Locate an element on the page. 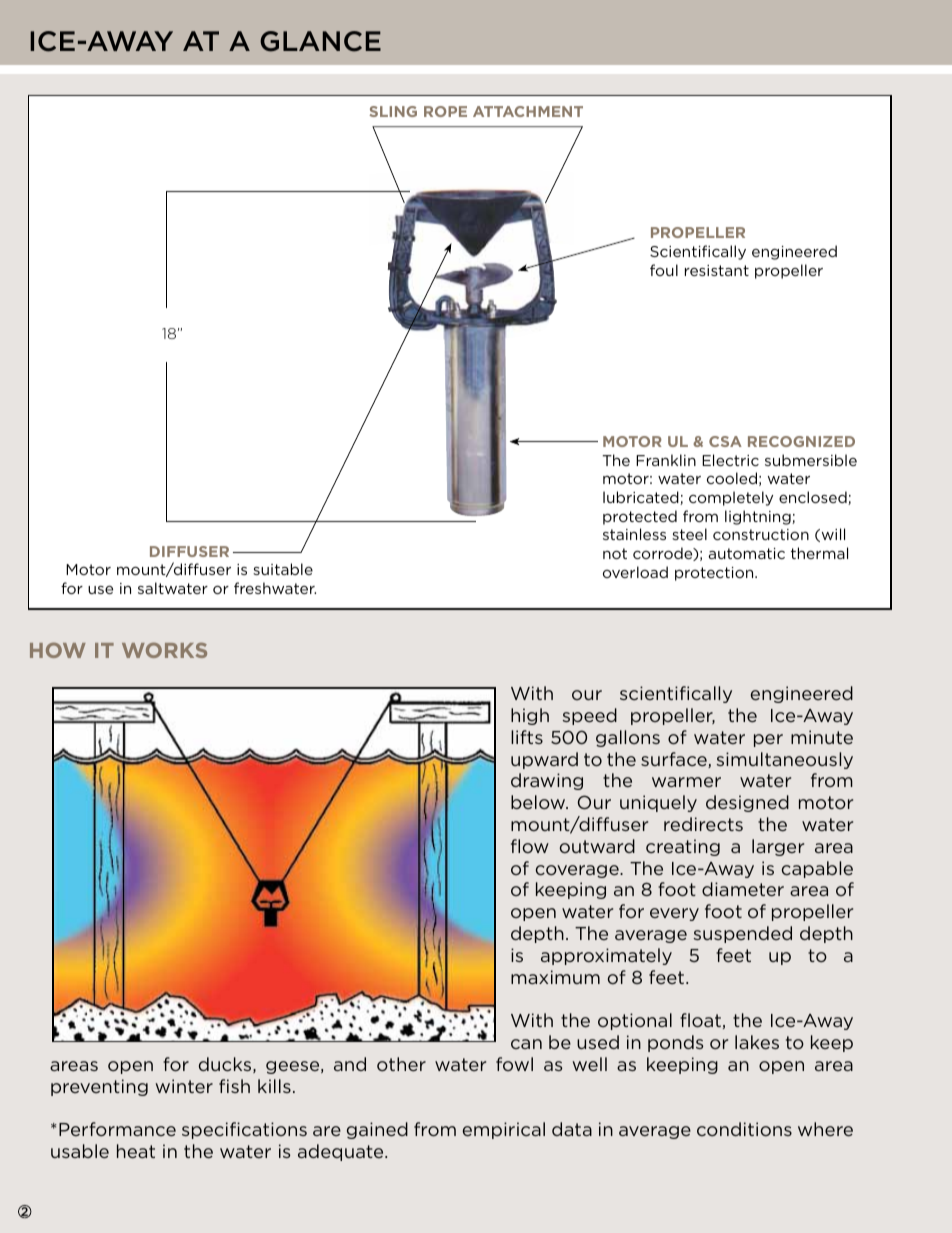 The width and height of the page is (952, 1233). SLING is located at coordinates (393, 111).
